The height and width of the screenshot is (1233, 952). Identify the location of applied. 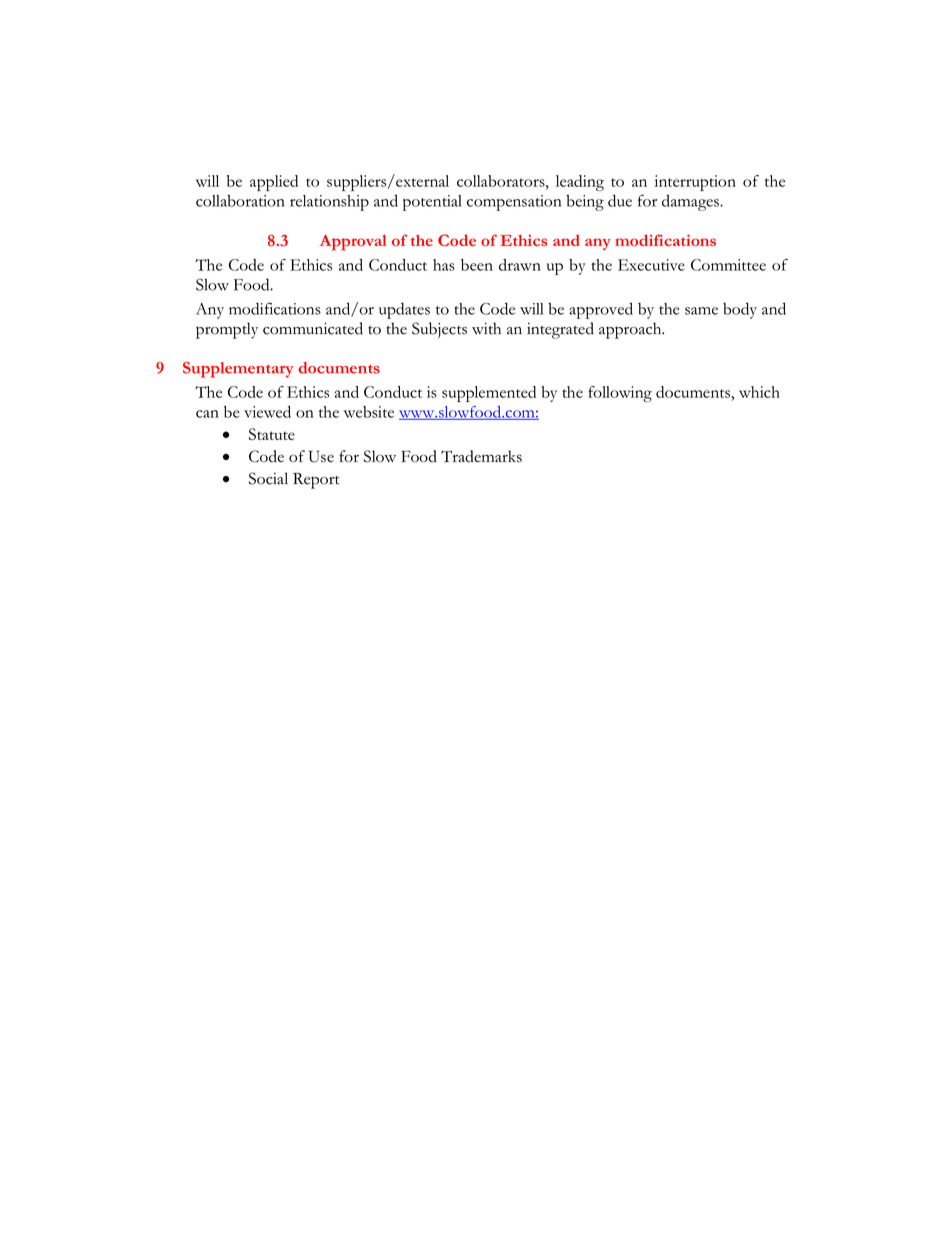
(274, 183).
